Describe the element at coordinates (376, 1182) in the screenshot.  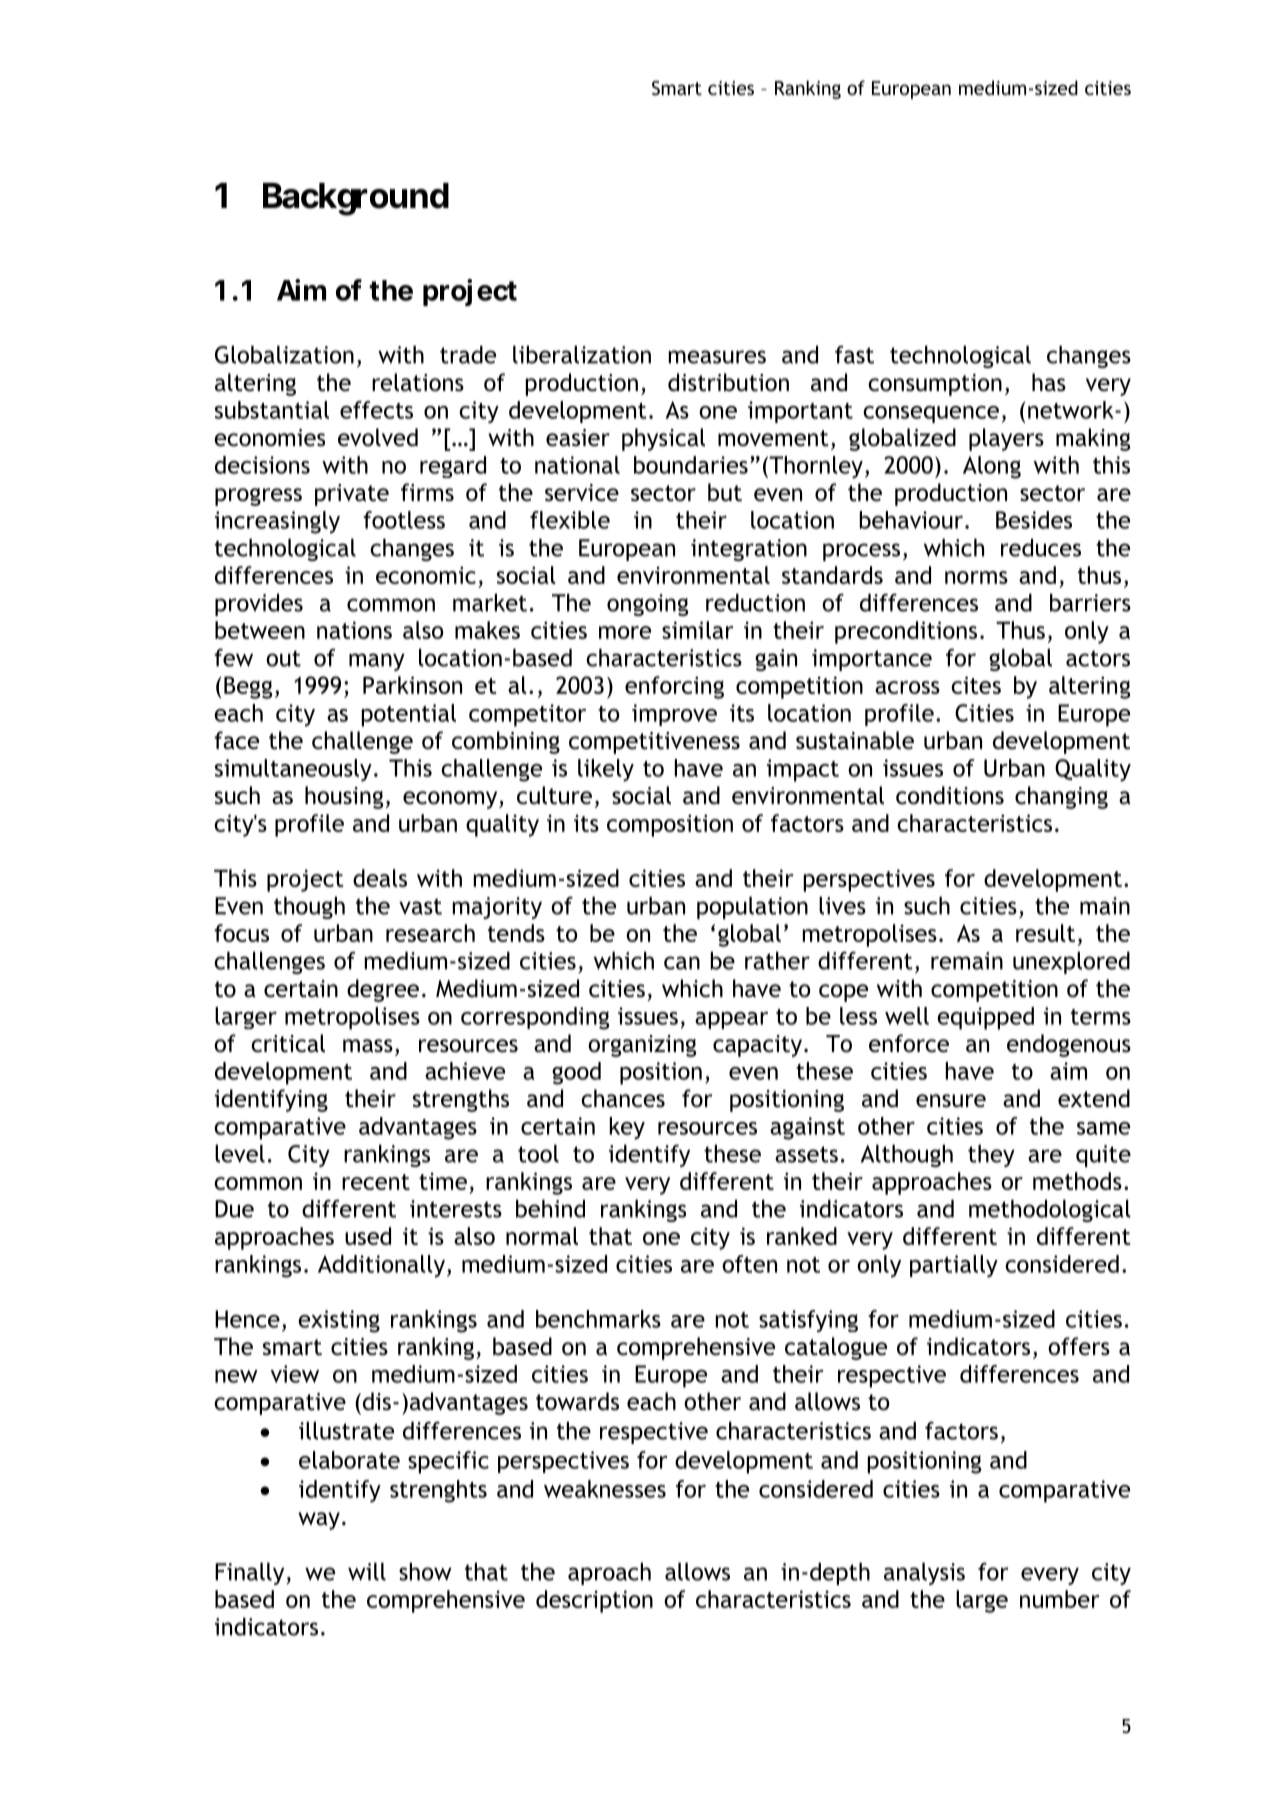
I see `recent` at that location.
